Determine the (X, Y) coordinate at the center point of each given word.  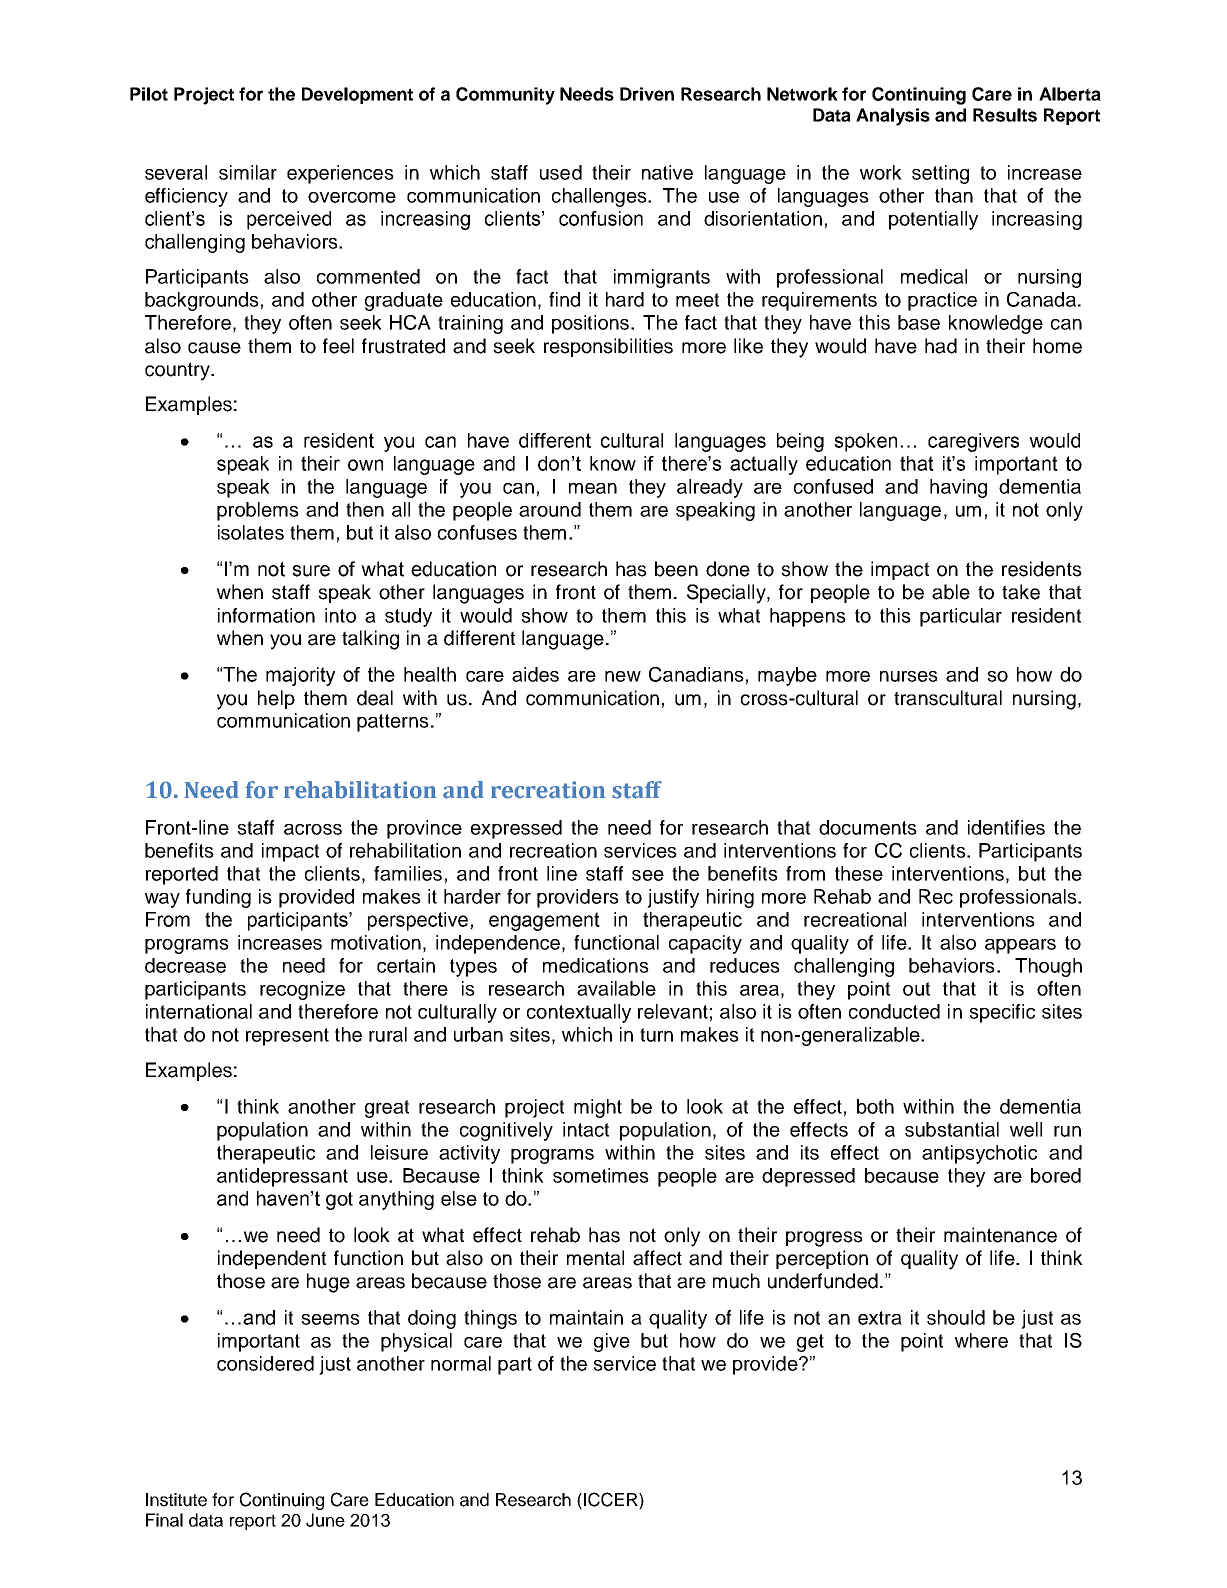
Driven (647, 94)
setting (940, 174)
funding (218, 898)
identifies (1006, 827)
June (325, 1520)
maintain (586, 1317)
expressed (516, 829)
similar (248, 172)
